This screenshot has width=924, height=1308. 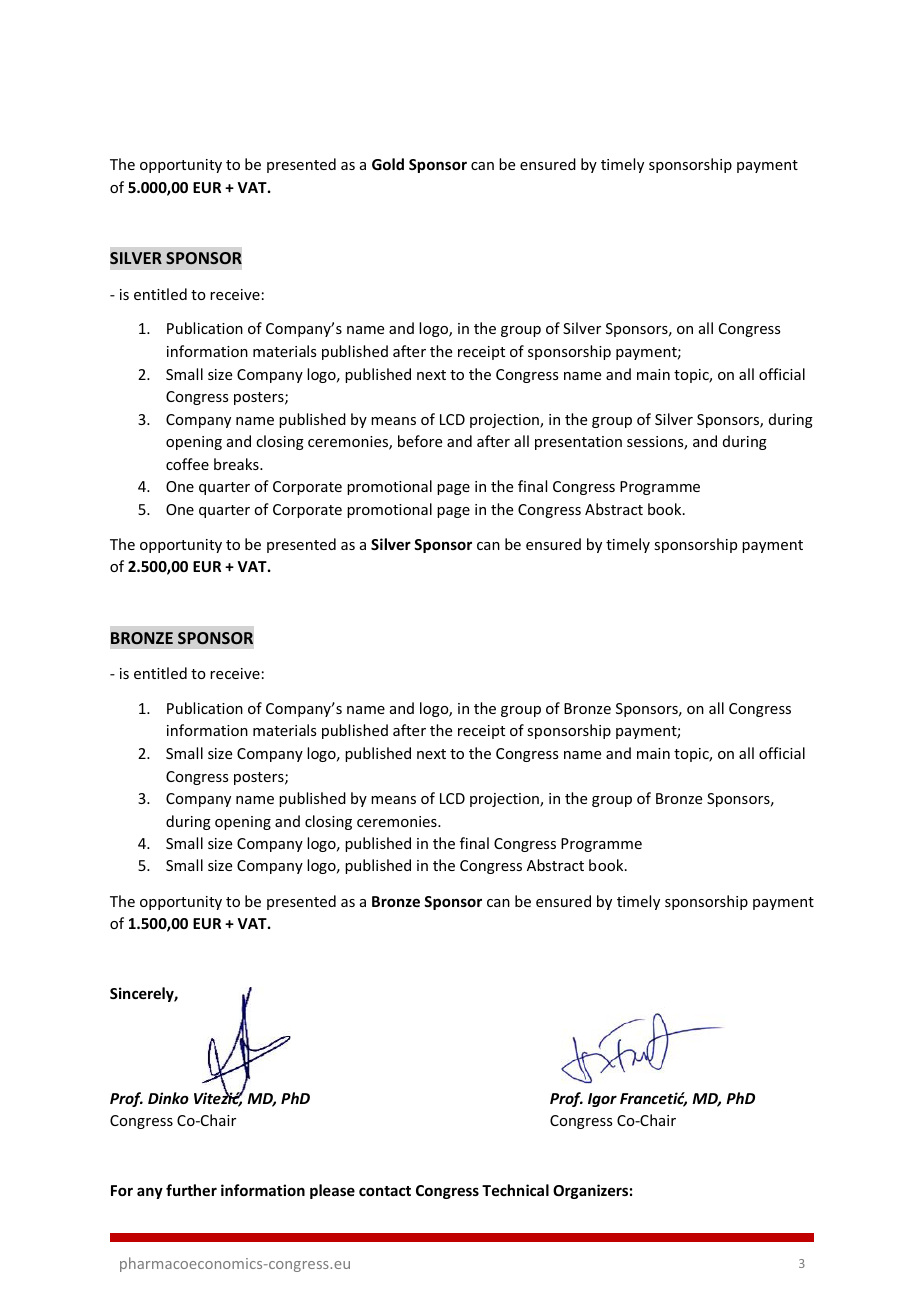 I want to click on coffee, so click(x=187, y=464).
